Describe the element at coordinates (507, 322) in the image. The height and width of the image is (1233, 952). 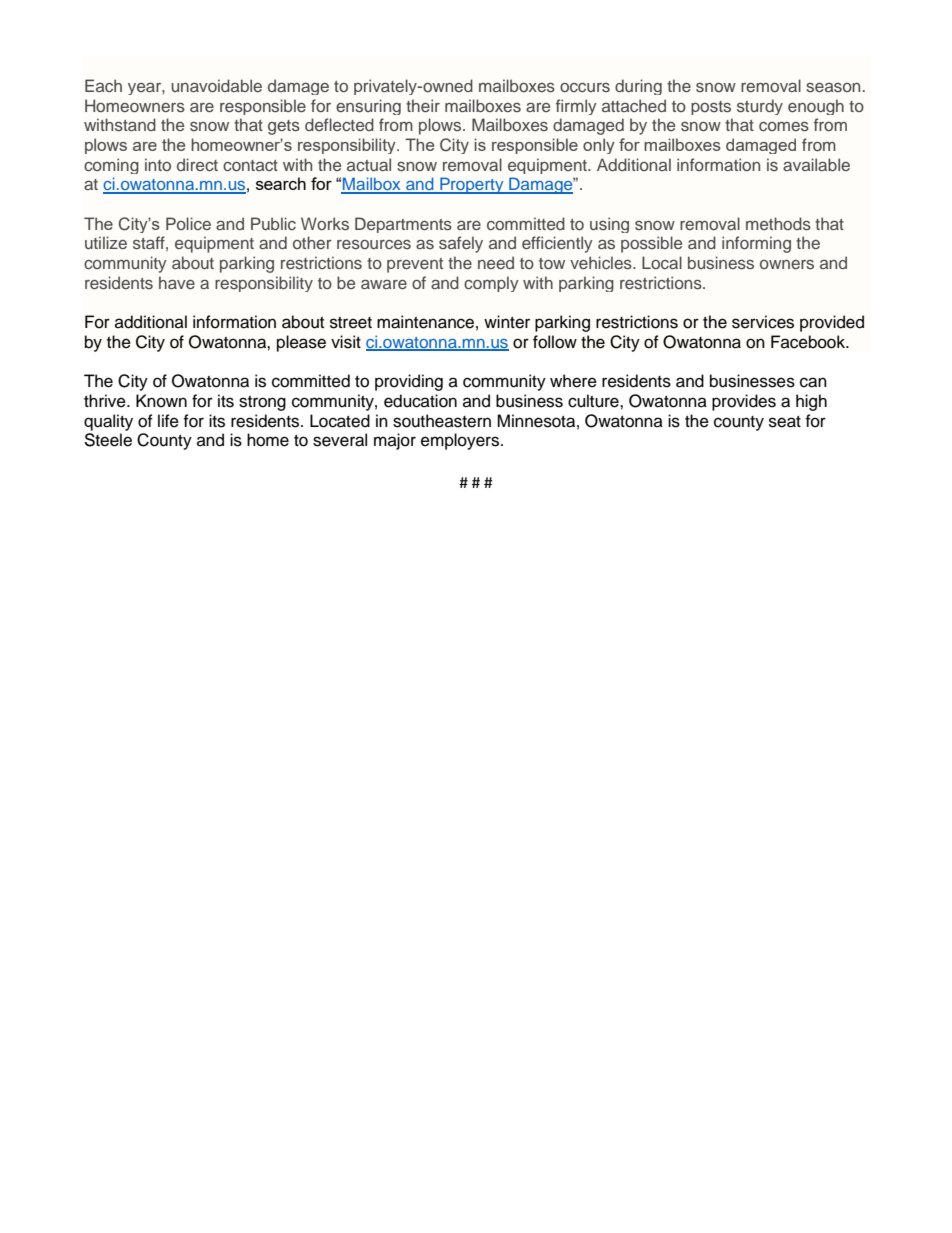
I see `winter` at that location.
